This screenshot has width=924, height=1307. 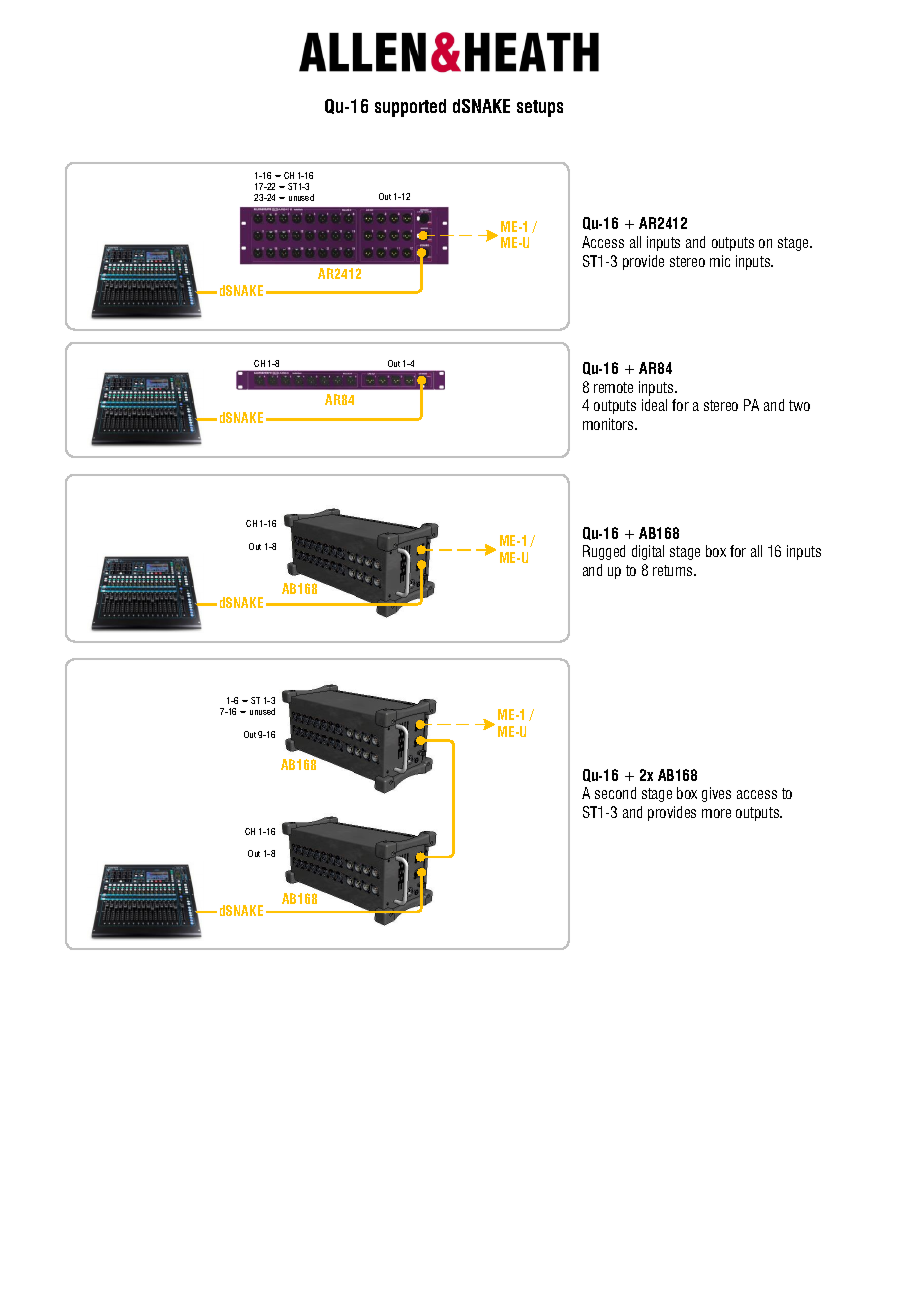 I want to click on mic, so click(x=720, y=261).
